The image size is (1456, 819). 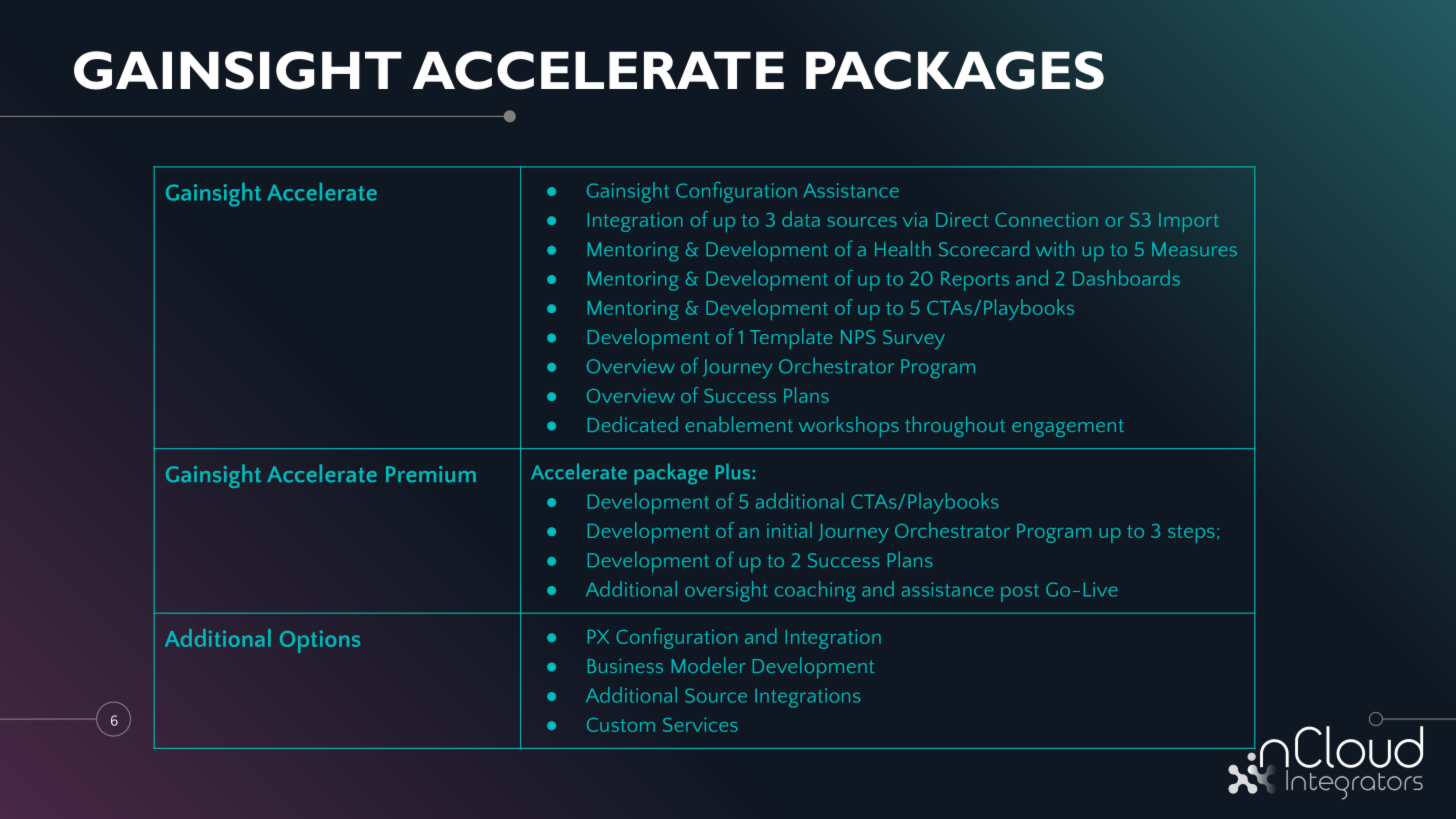 I want to click on Custom, so click(x=621, y=725).
